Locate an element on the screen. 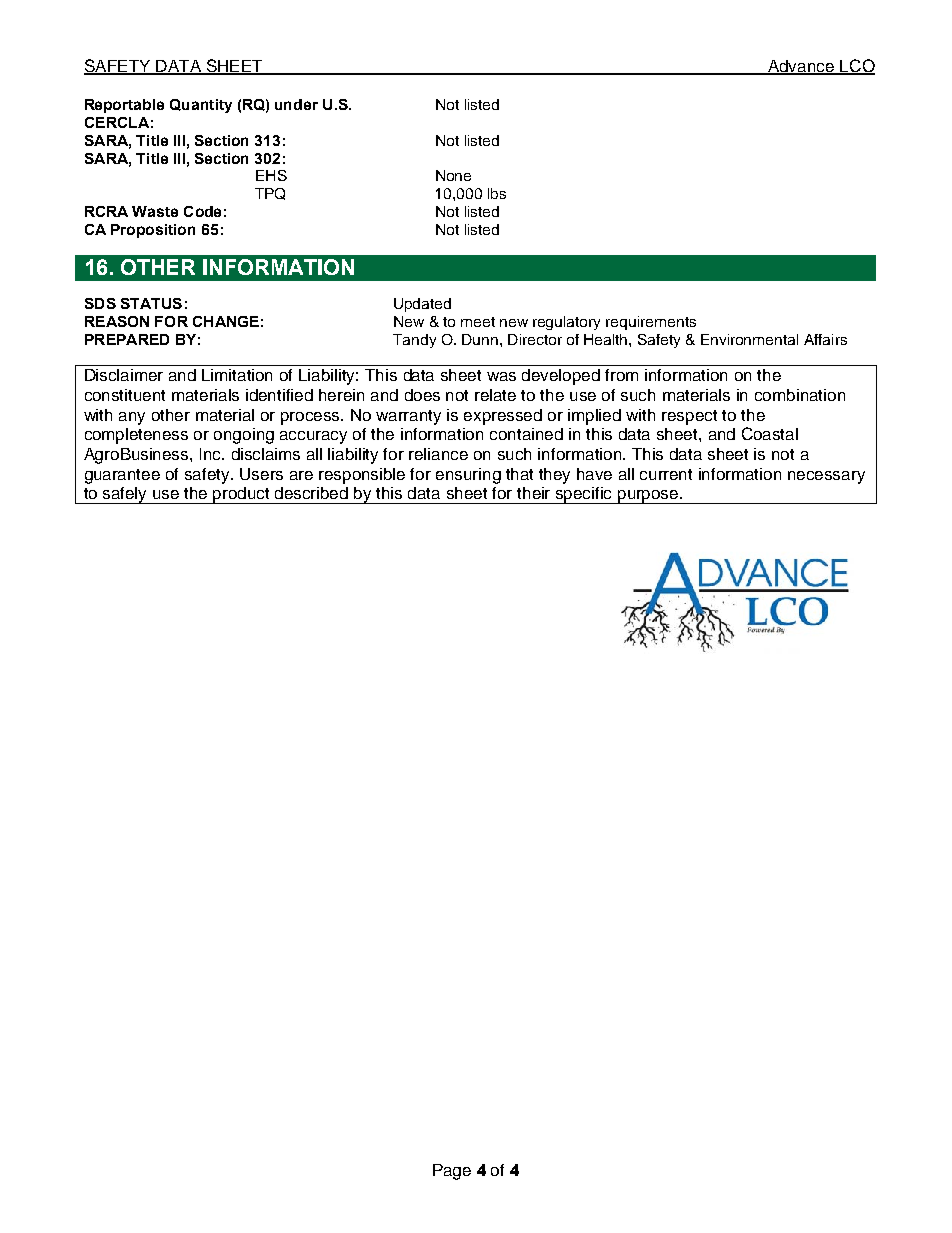 This screenshot has height=1233, width=952. necessary is located at coordinates (826, 477).
